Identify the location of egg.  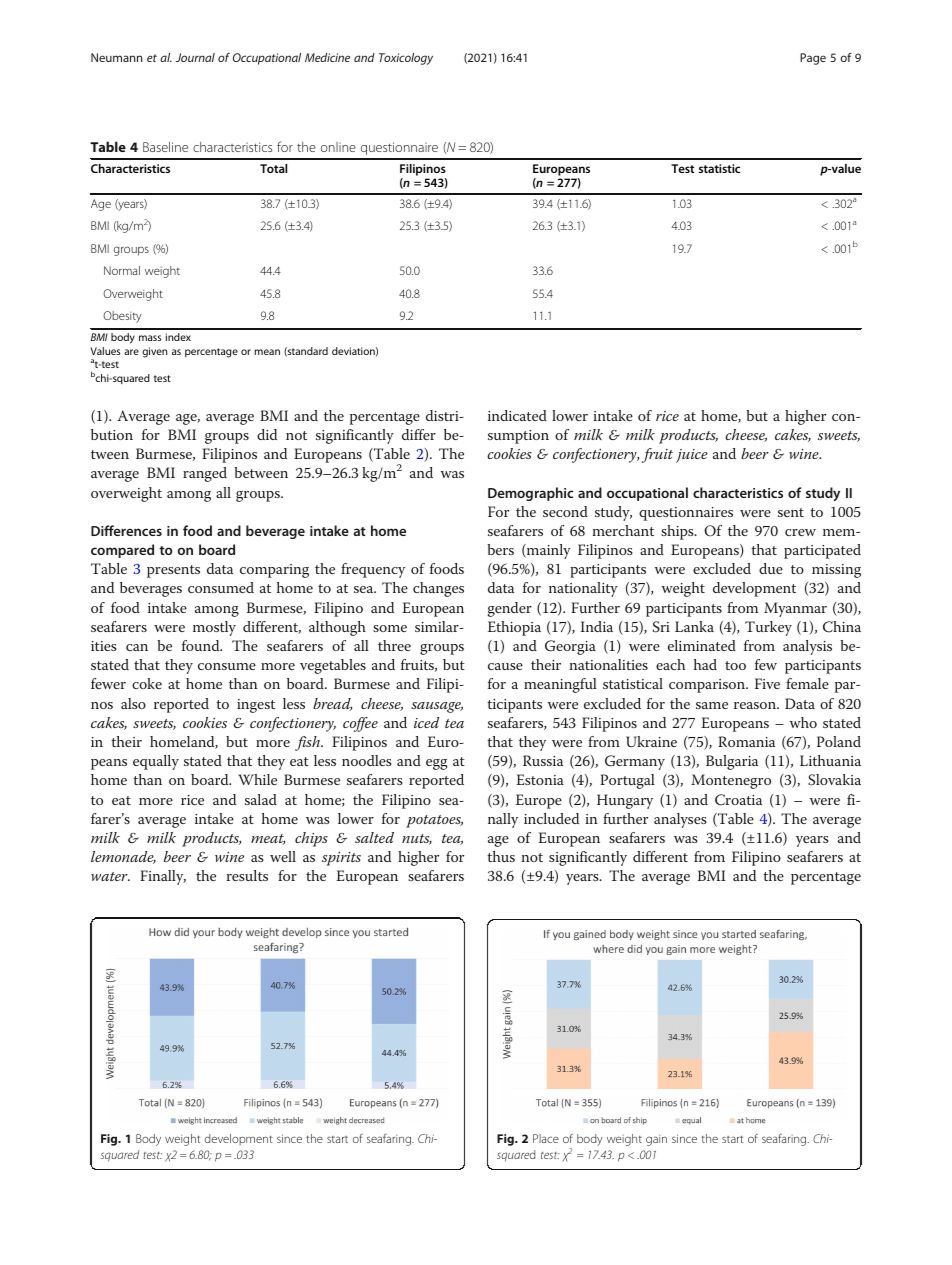
(437, 764).
